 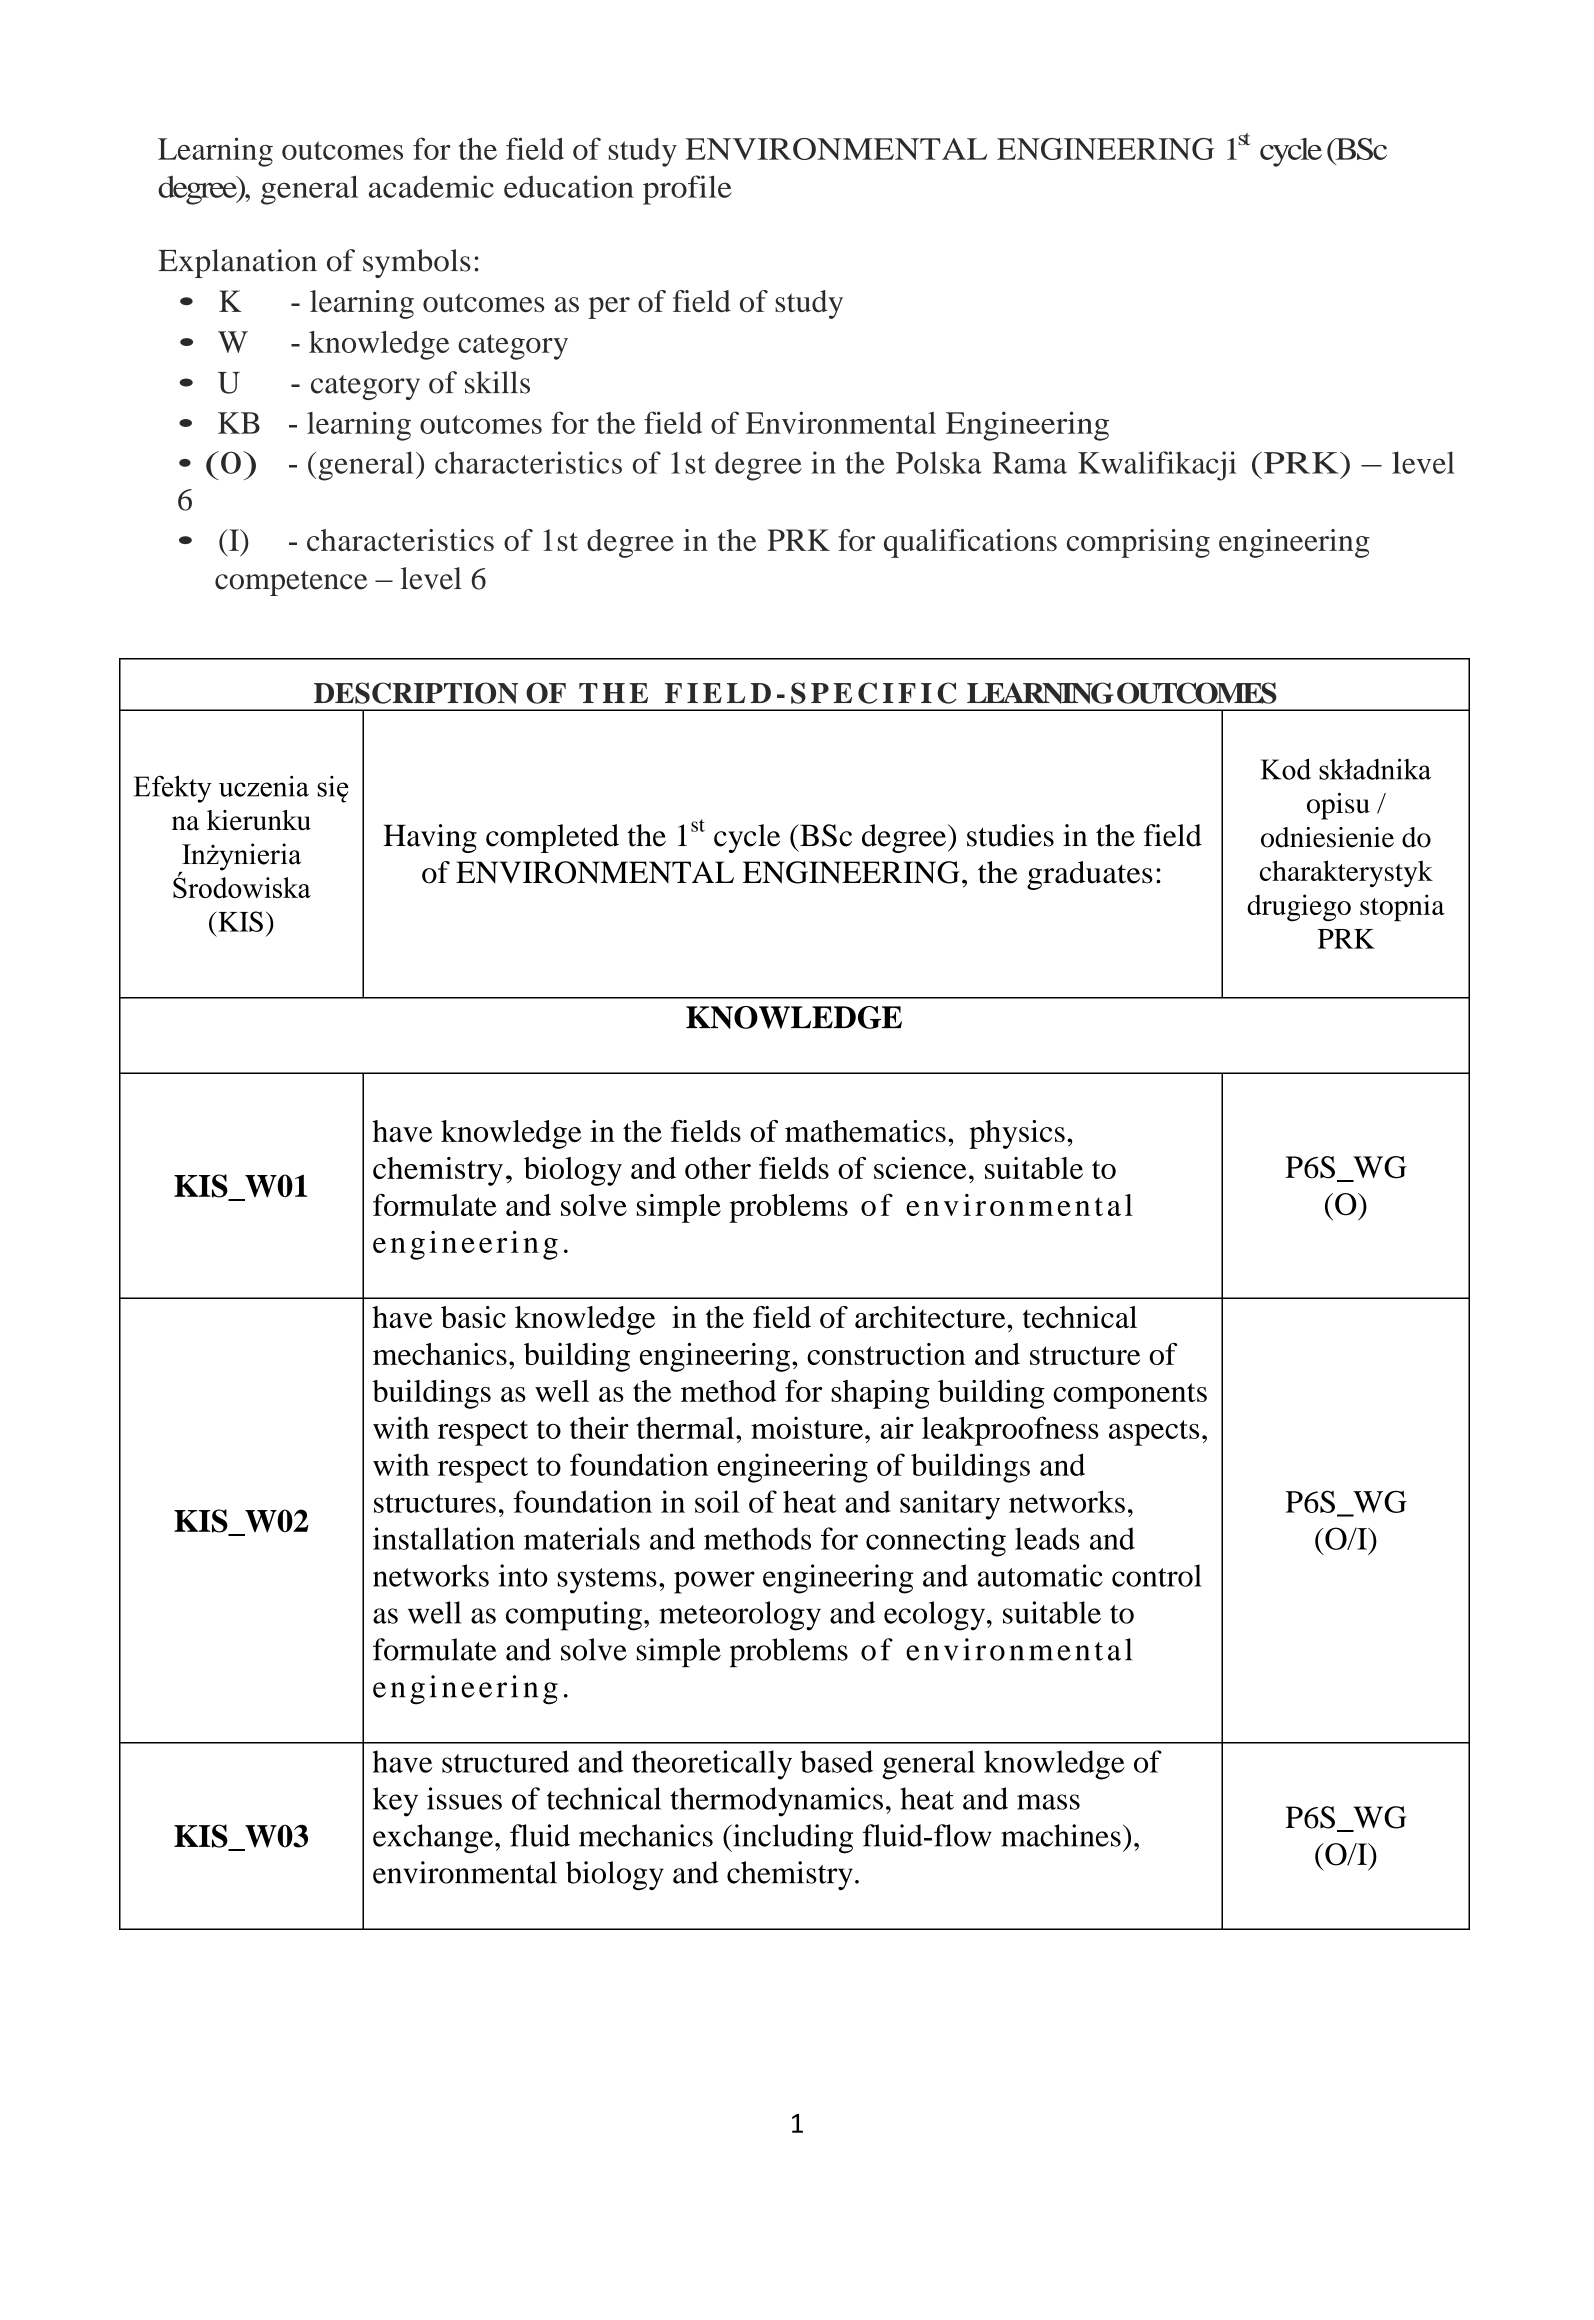 What do you see at coordinates (687, 190) in the screenshot?
I see `profile` at bounding box center [687, 190].
